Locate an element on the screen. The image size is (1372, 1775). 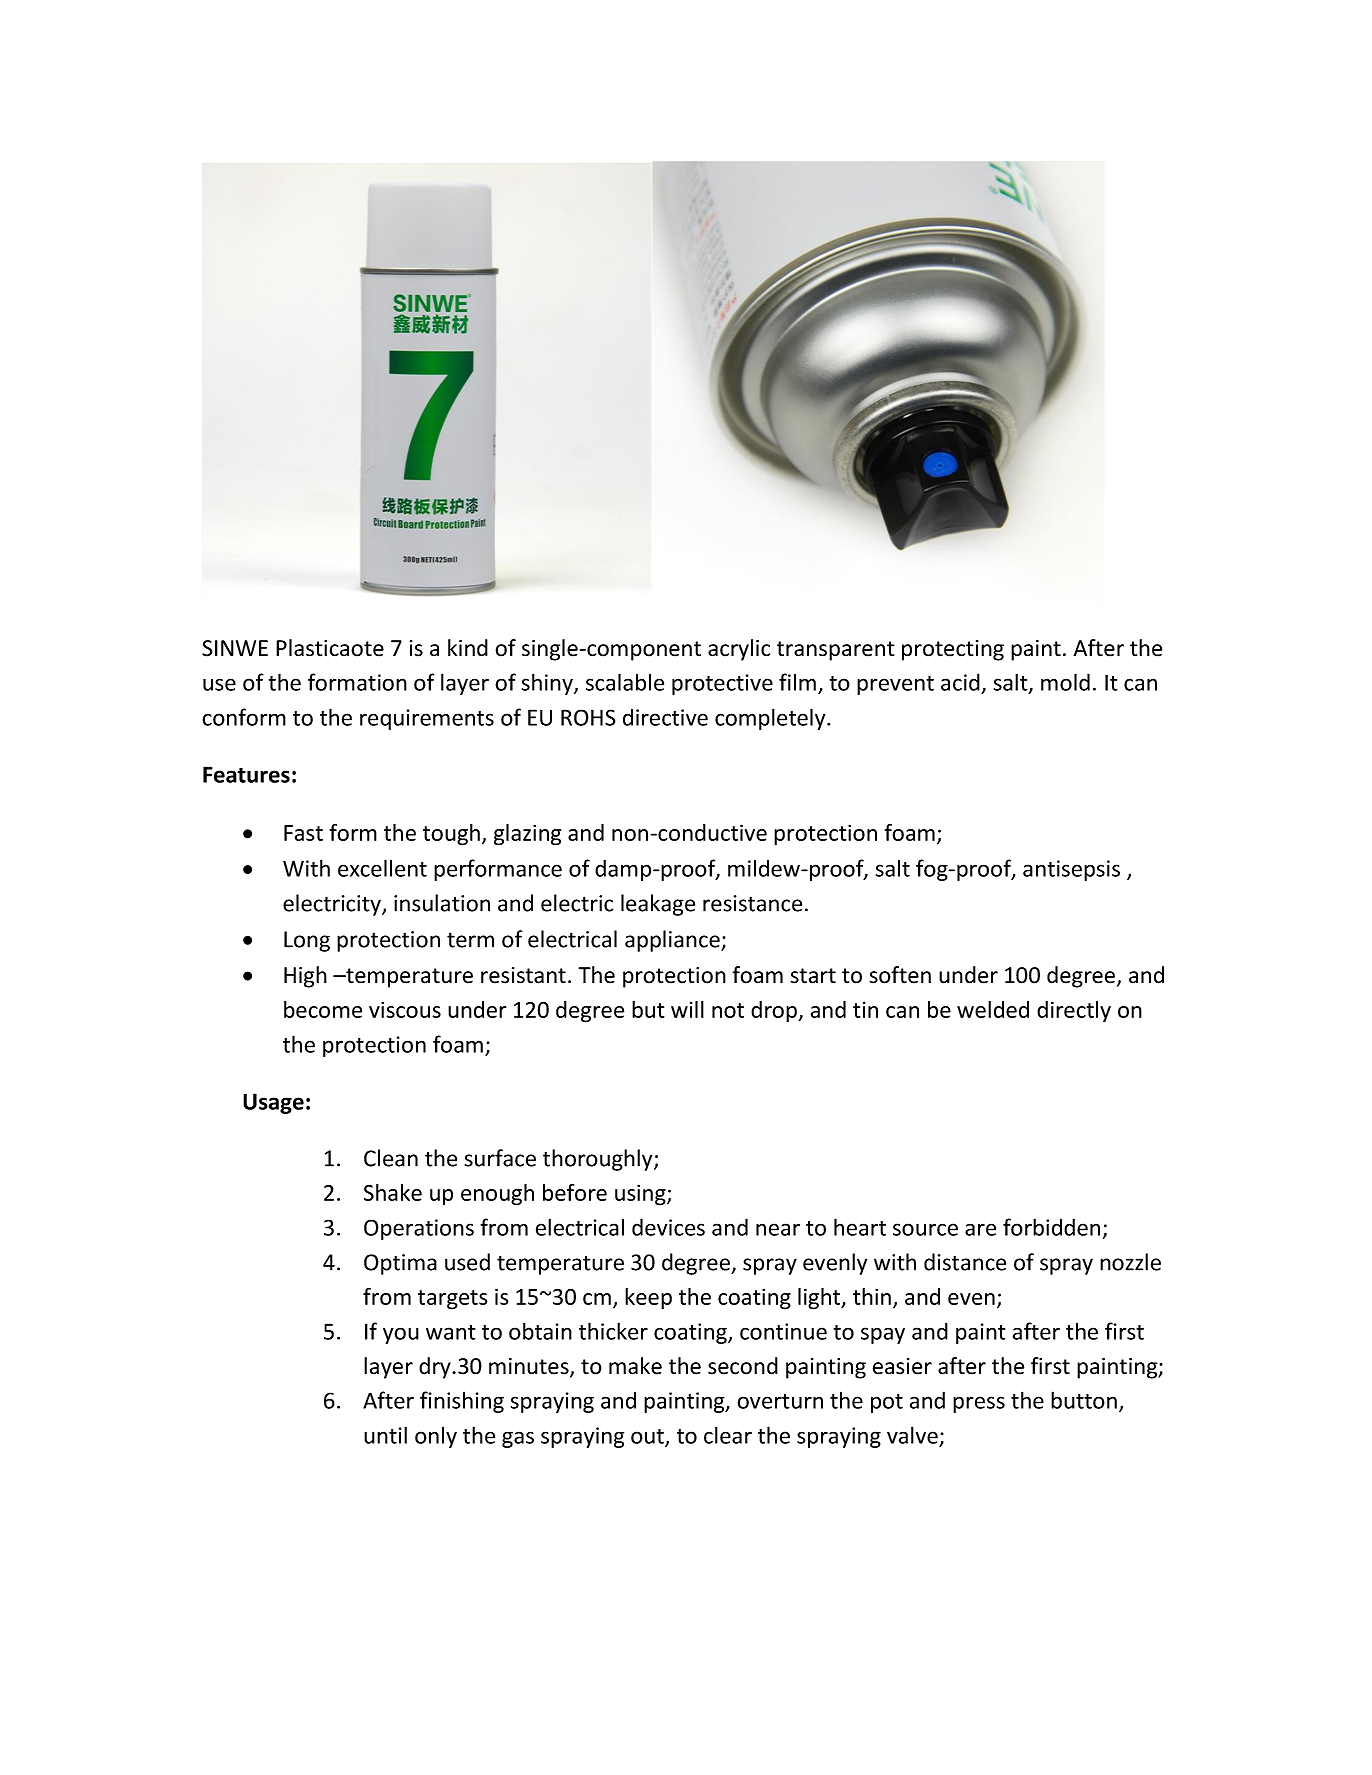
out is located at coordinates (648, 1437).
